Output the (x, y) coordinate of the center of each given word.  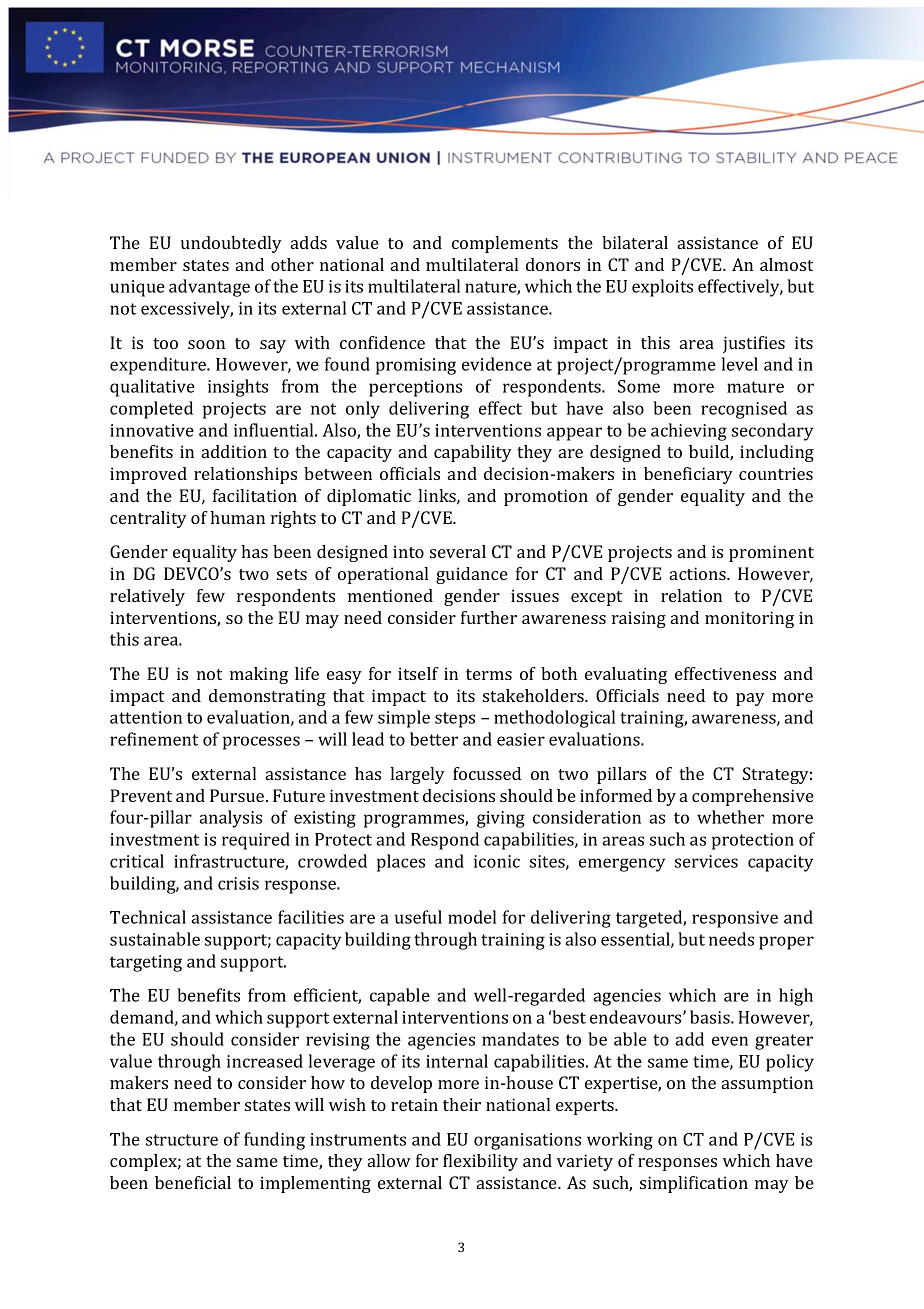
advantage (209, 288)
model (472, 917)
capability (473, 453)
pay (750, 699)
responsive (735, 919)
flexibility (480, 1162)
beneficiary (688, 475)
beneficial (193, 1182)
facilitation (255, 495)
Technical (148, 917)
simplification (694, 1184)
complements (505, 244)
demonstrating (267, 697)
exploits (662, 288)
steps (455, 720)
